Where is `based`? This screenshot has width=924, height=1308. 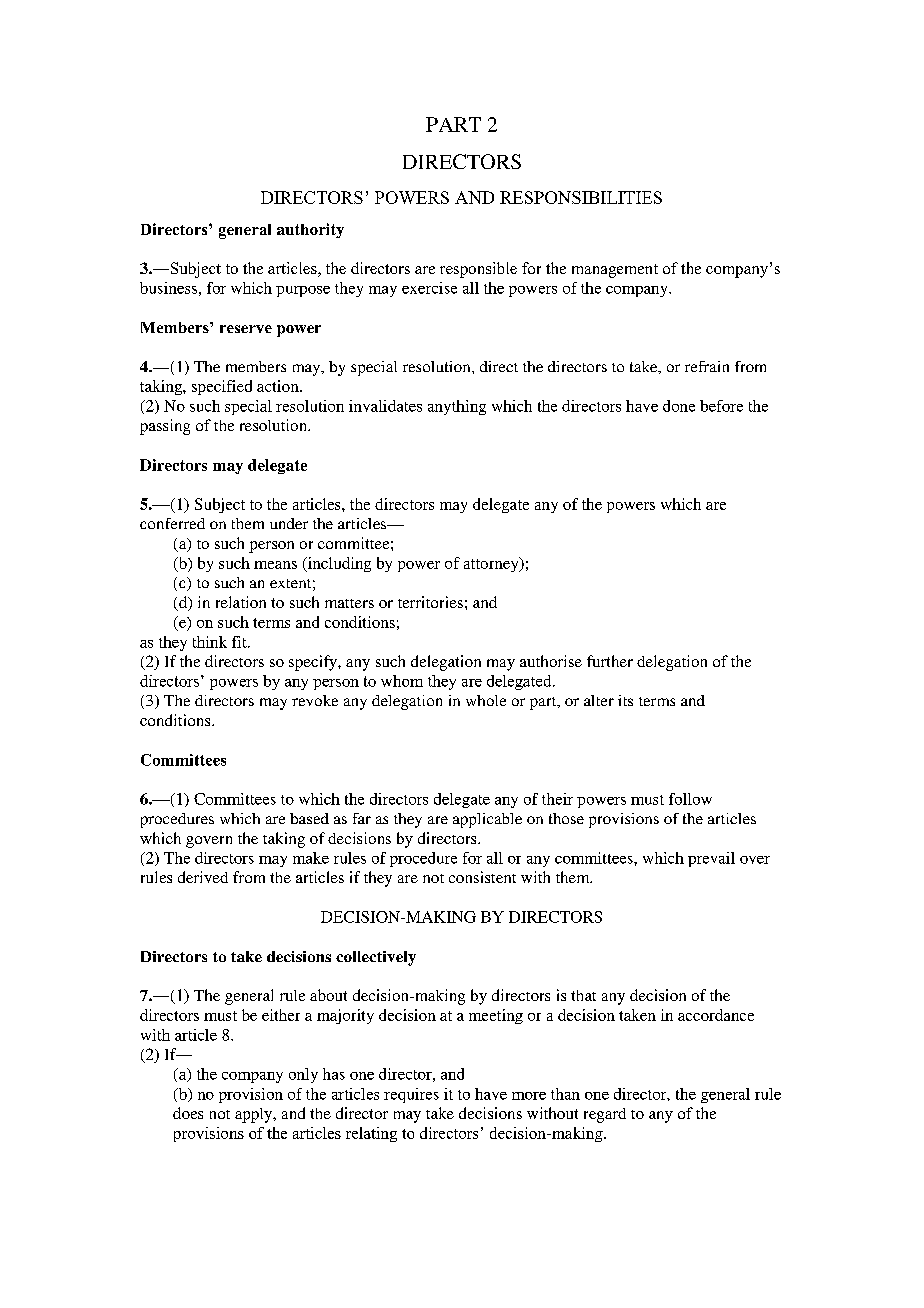 based is located at coordinates (309, 818).
